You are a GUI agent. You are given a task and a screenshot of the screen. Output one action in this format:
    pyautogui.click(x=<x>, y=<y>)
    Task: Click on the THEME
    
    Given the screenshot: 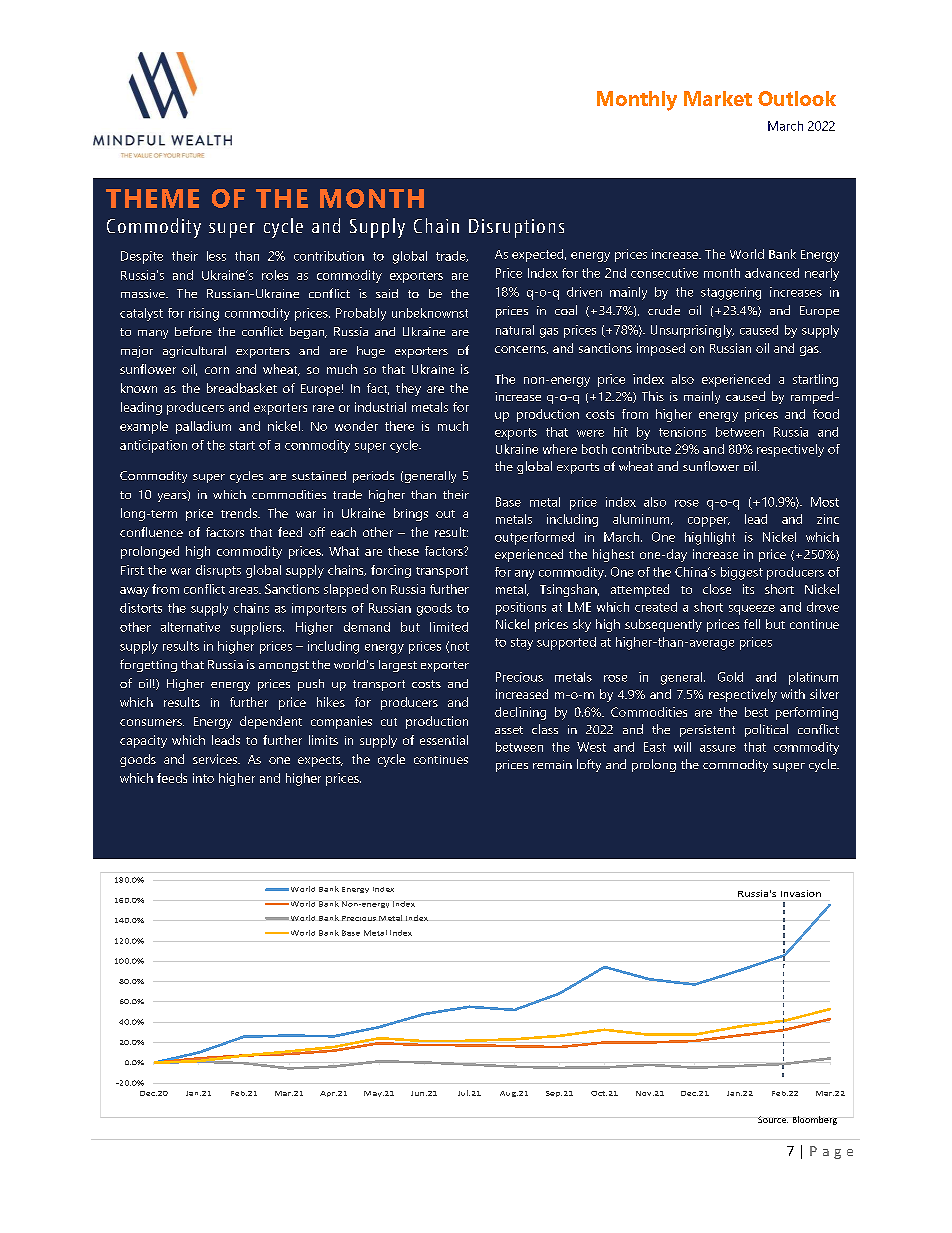 What is the action you would take?
    pyautogui.click(x=152, y=198)
